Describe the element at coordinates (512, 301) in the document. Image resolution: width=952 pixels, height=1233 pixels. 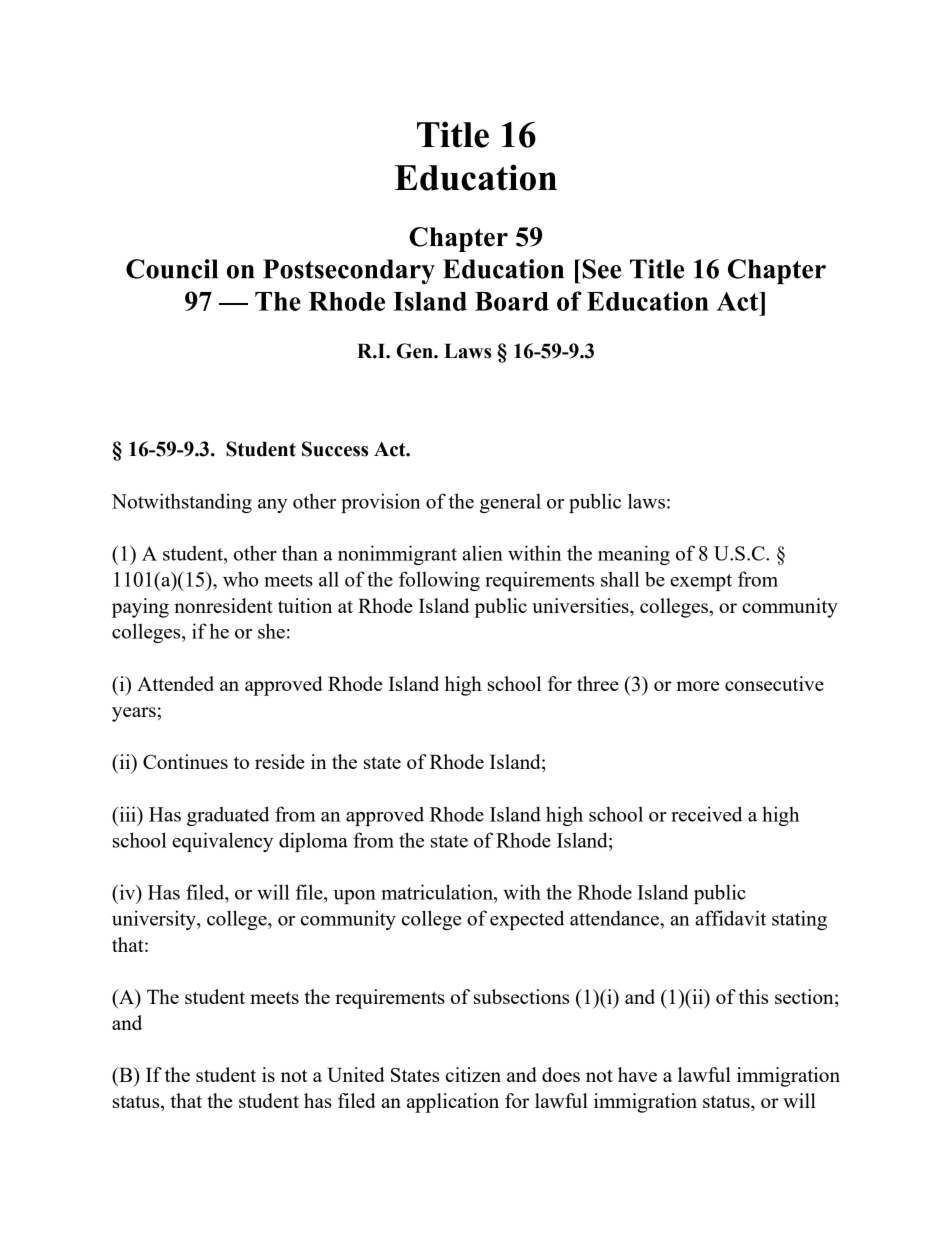
I see `Board` at that location.
